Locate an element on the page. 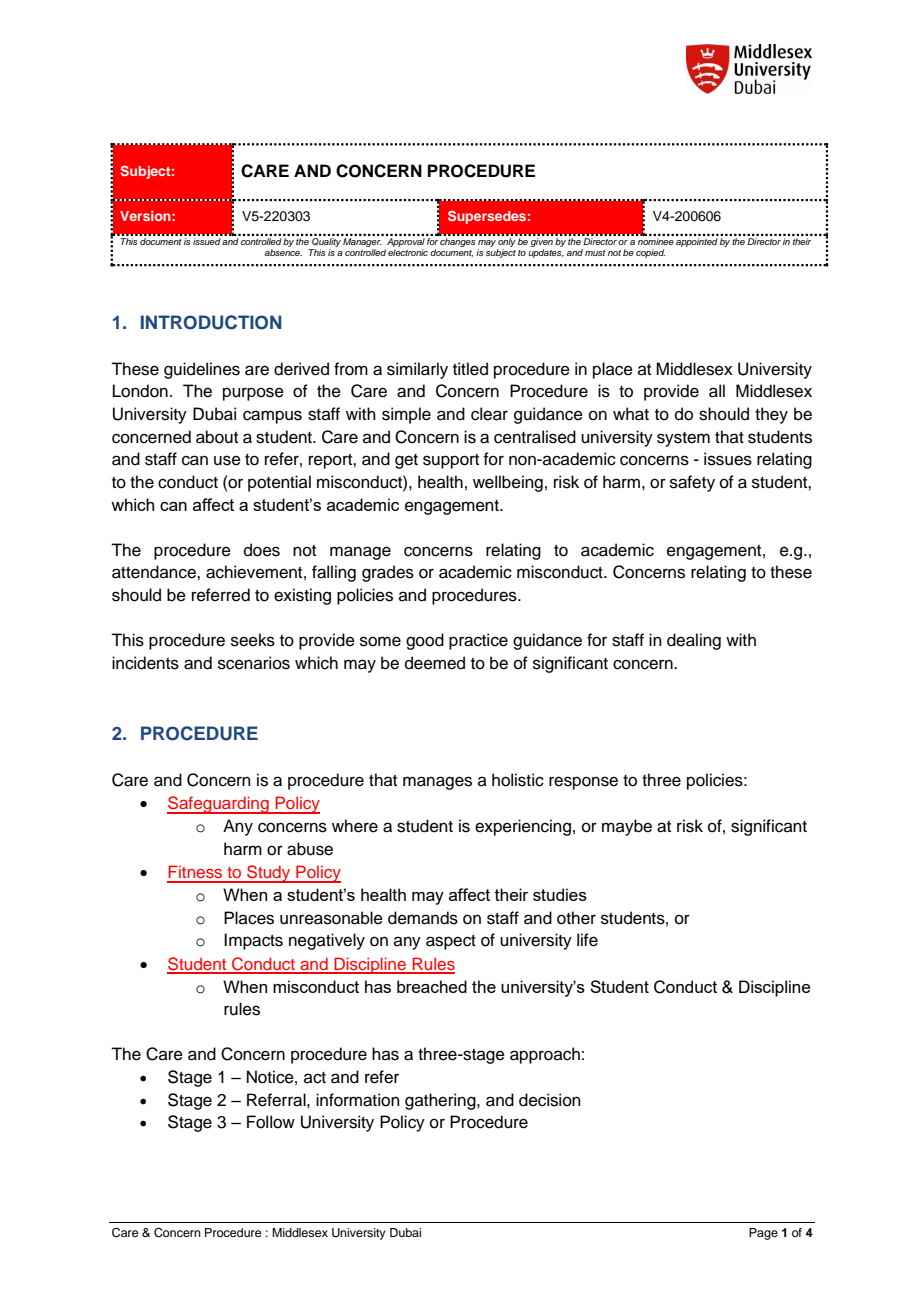 The width and height of the document is (924, 1308). safety is located at coordinates (692, 483).
